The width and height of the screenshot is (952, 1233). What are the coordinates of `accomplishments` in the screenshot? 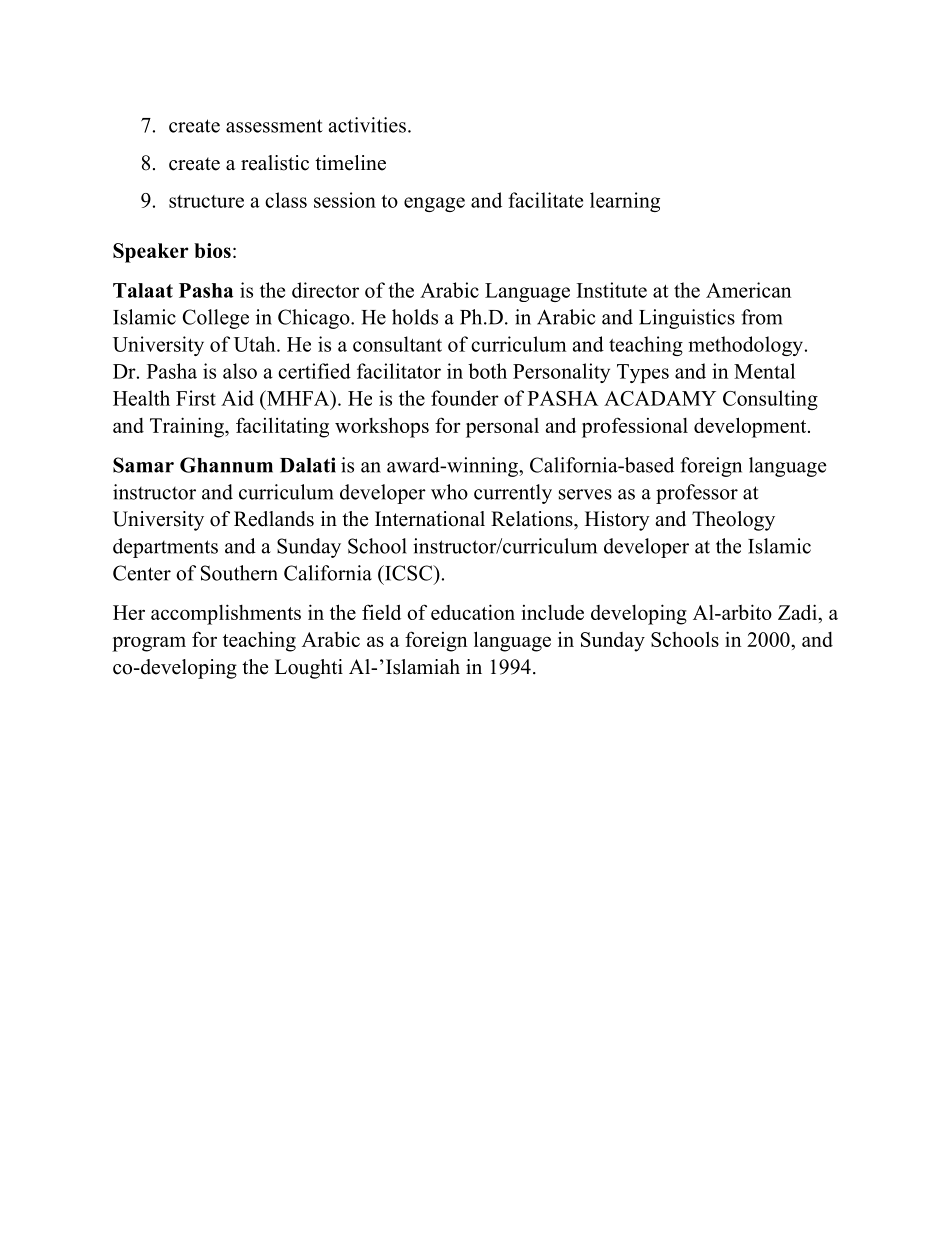 It's located at (226, 614).
